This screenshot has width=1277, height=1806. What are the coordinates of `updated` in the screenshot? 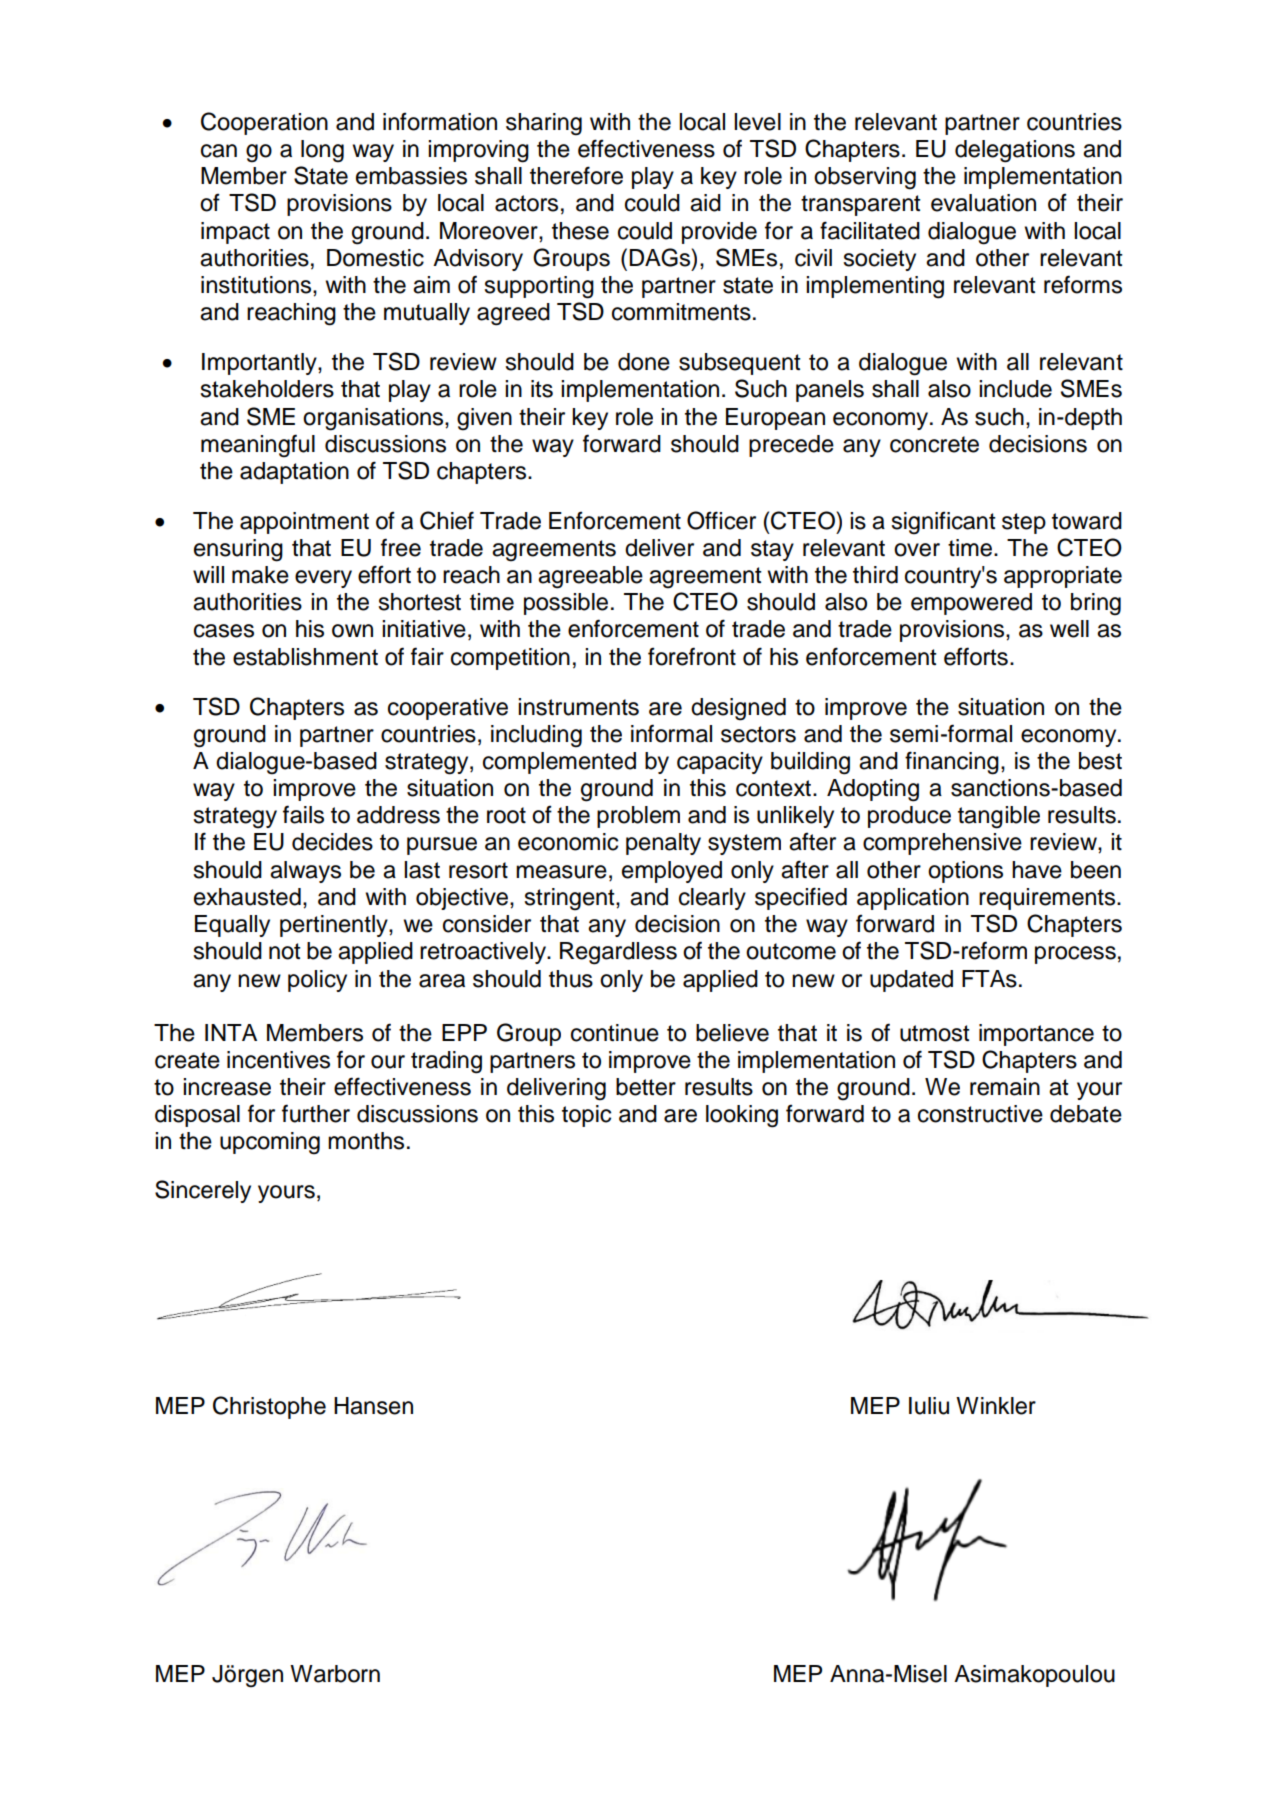 It's located at (911, 981).
